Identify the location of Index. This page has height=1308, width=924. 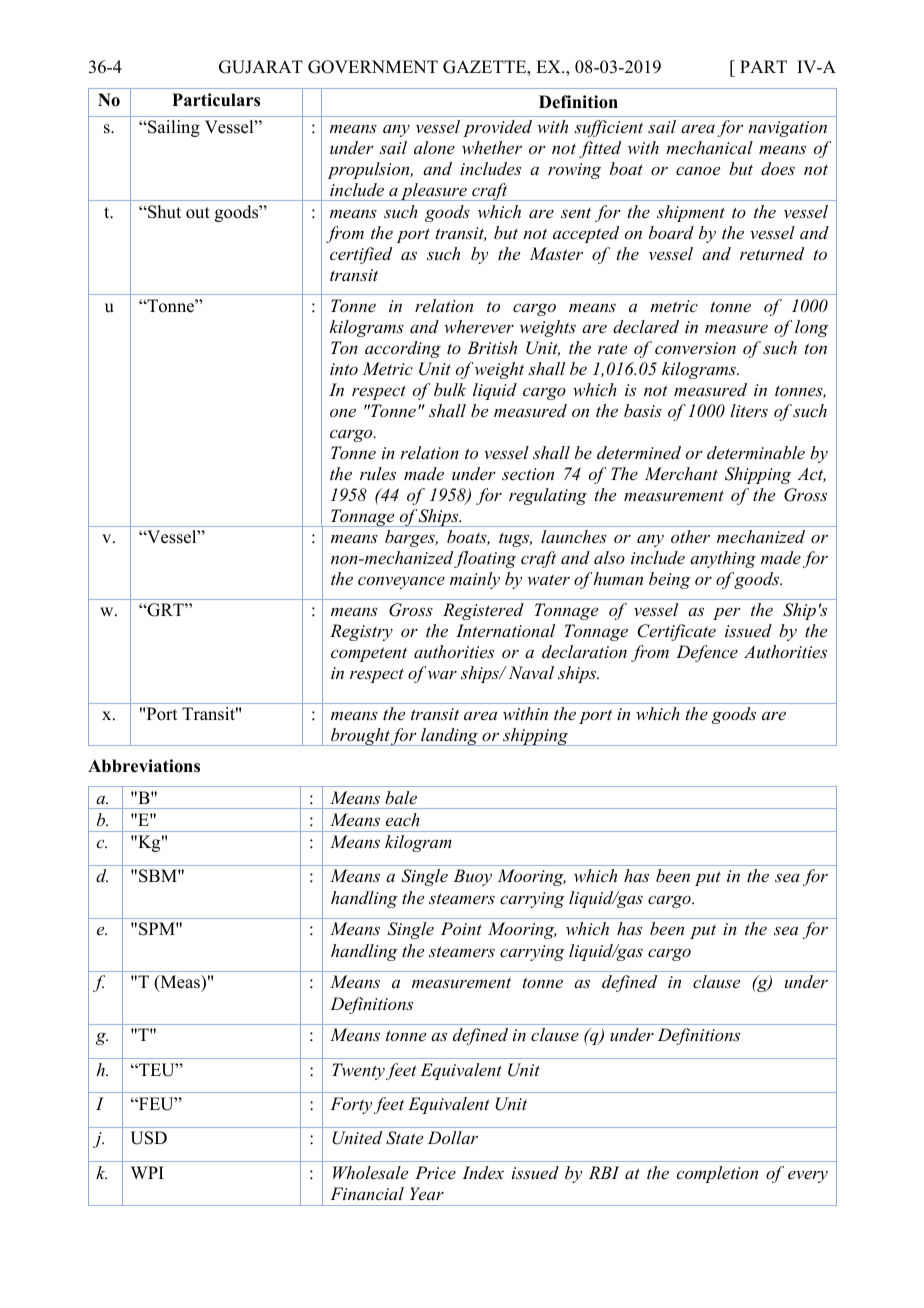
(483, 1172).
